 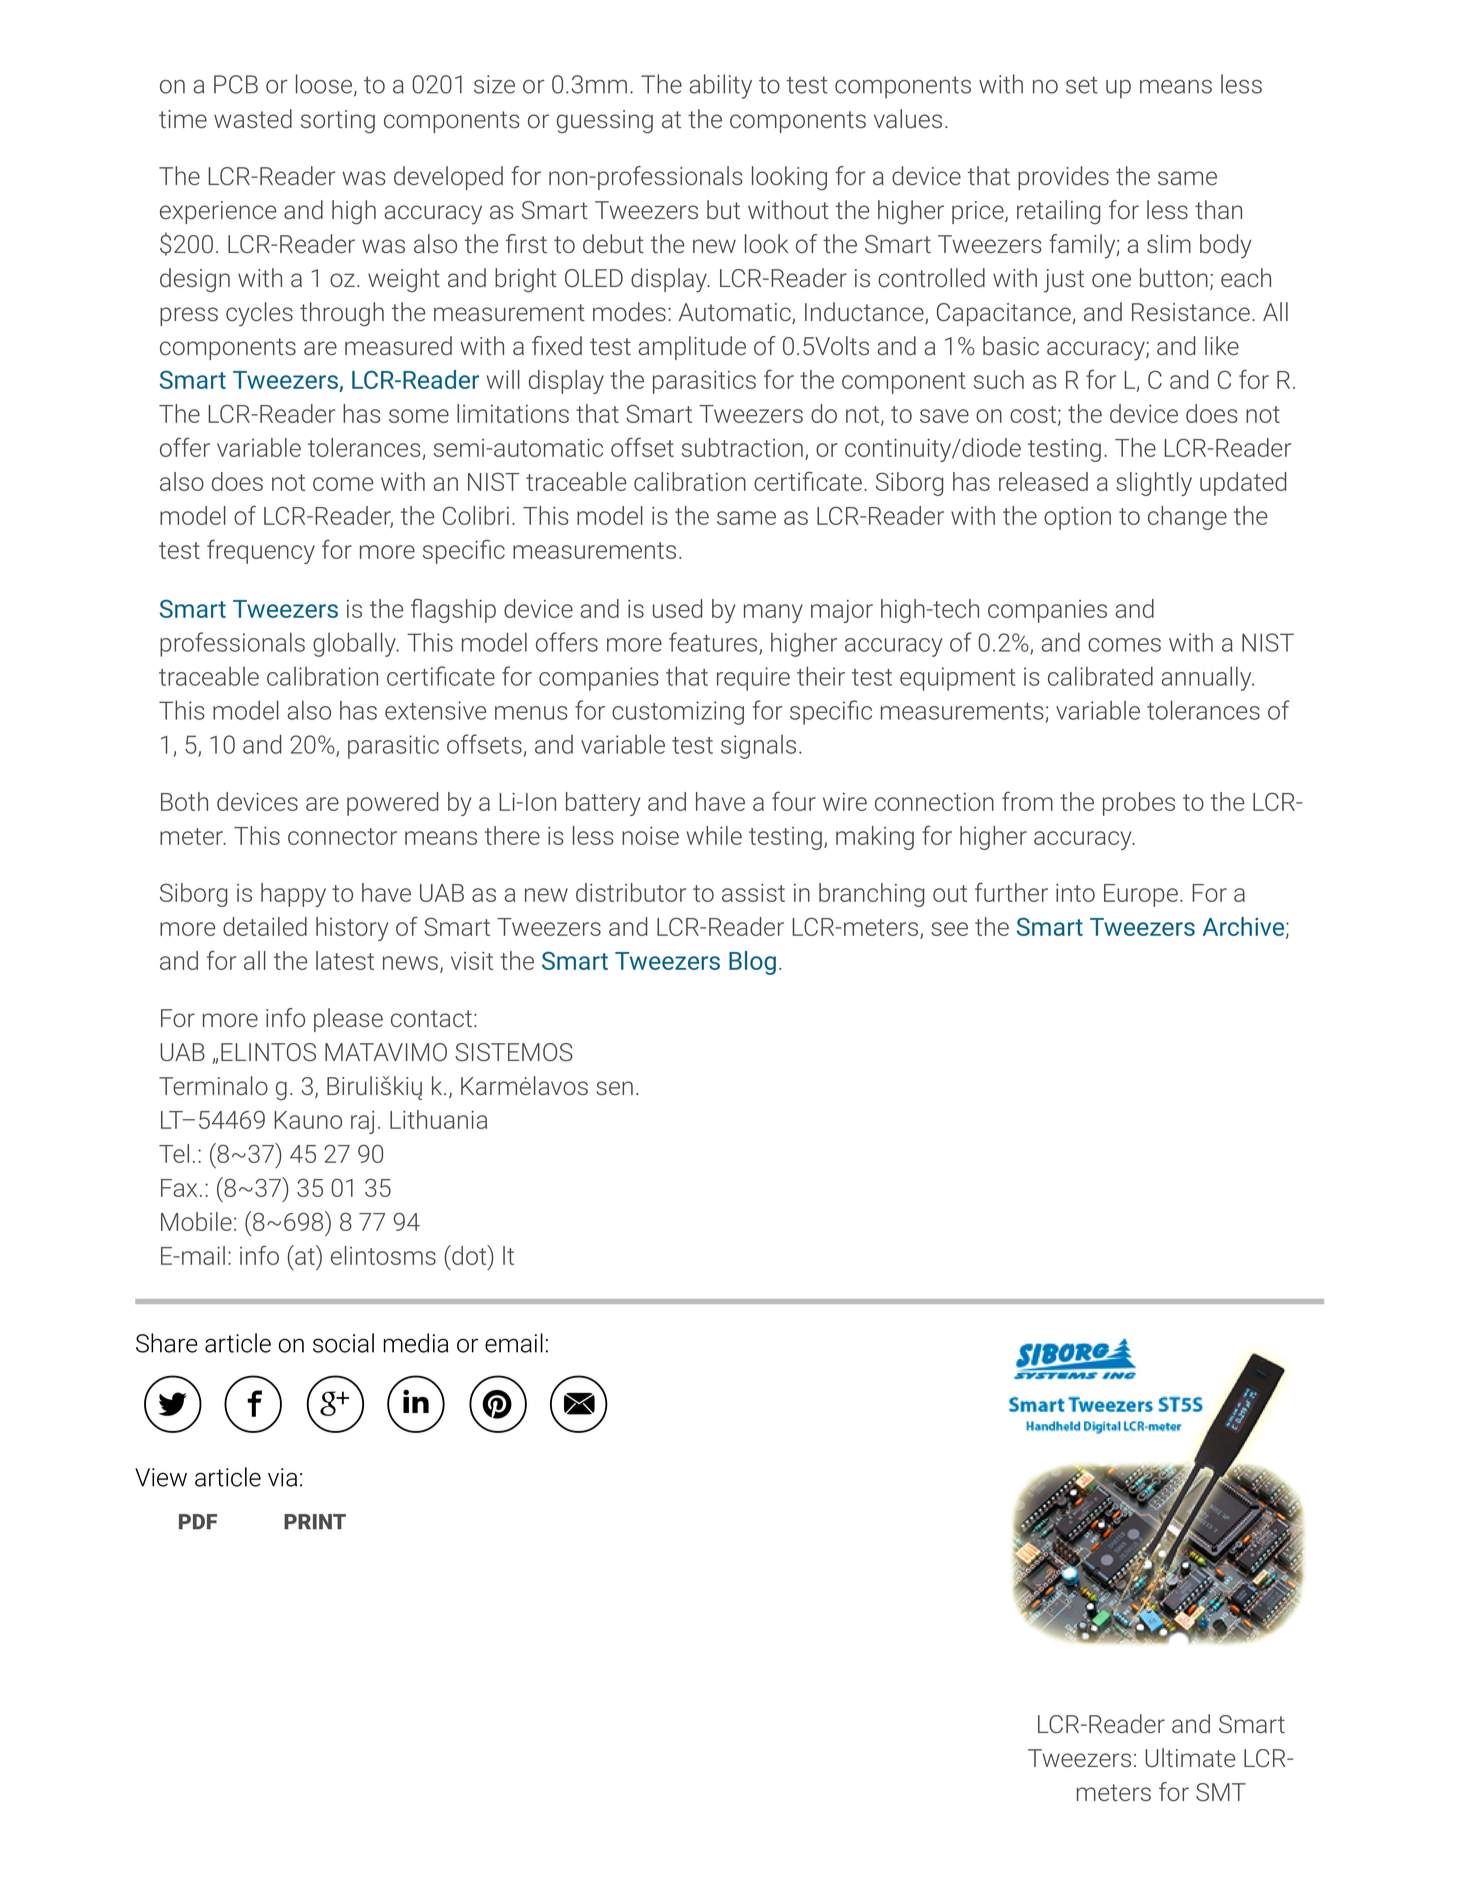 What do you see at coordinates (1221, 1792) in the screenshot?
I see `SMT` at bounding box center [1221, 1792].
